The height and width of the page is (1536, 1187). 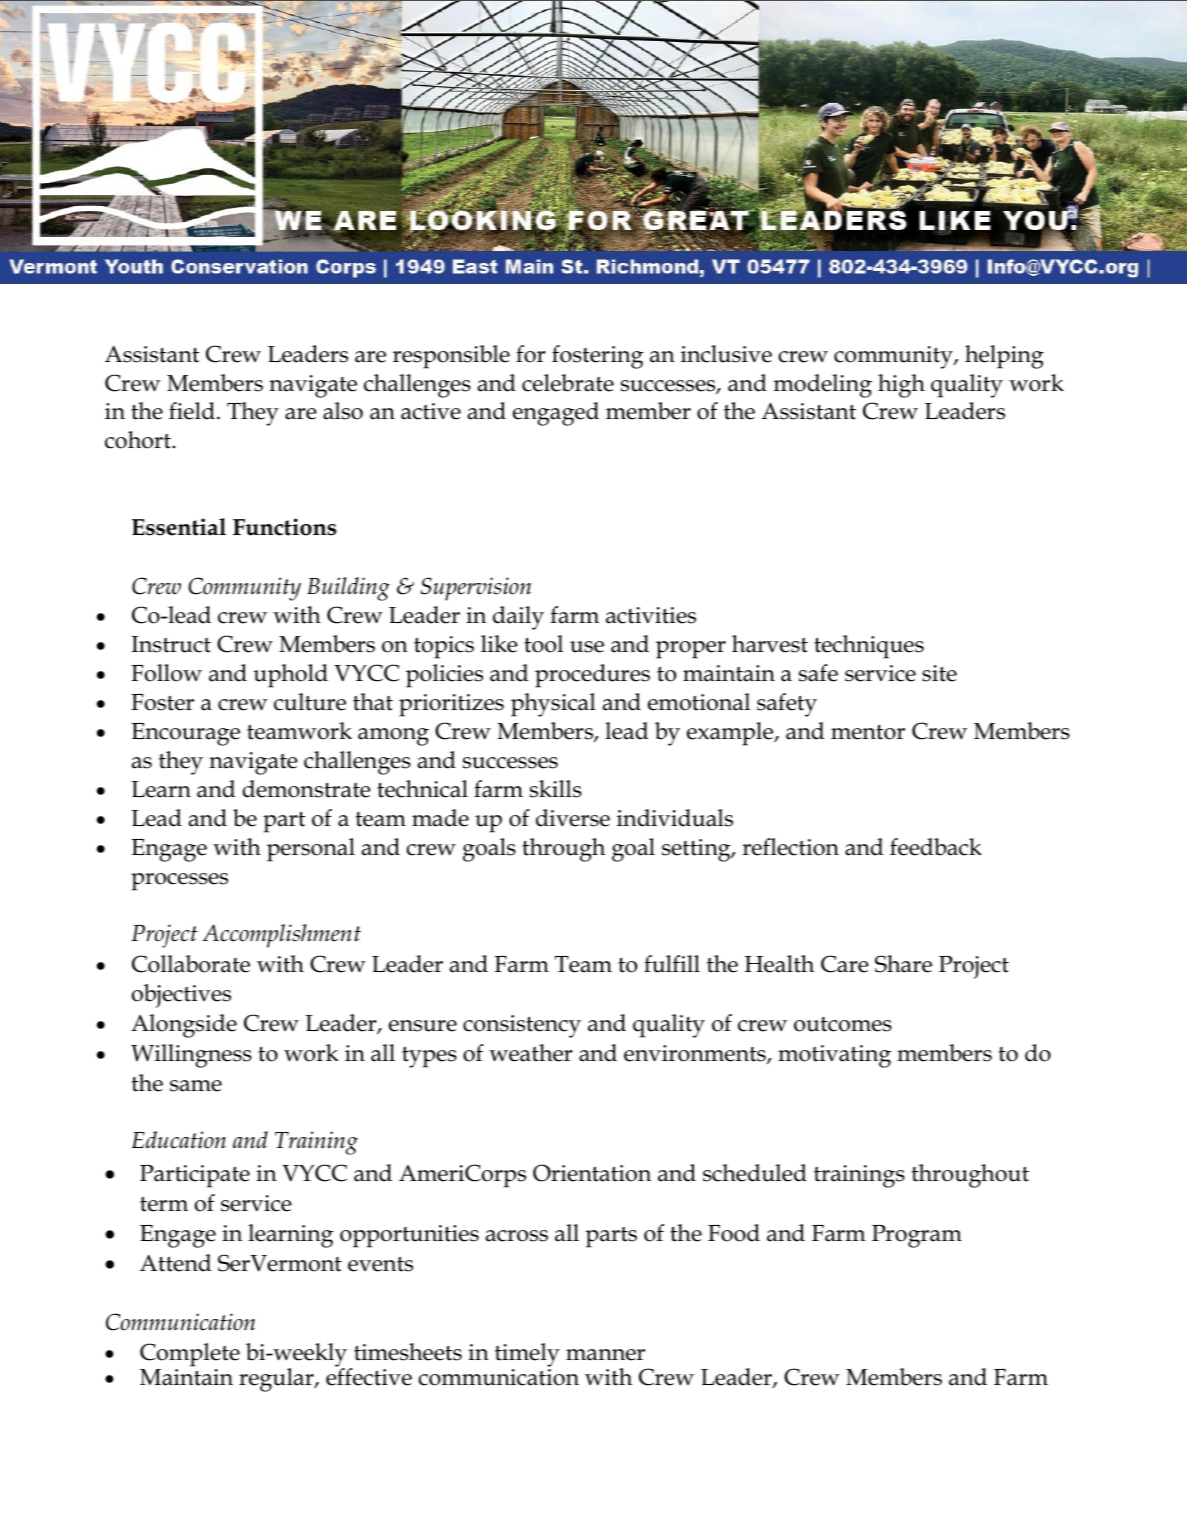 I want to click on feedback, so click(x=936, y=847).
